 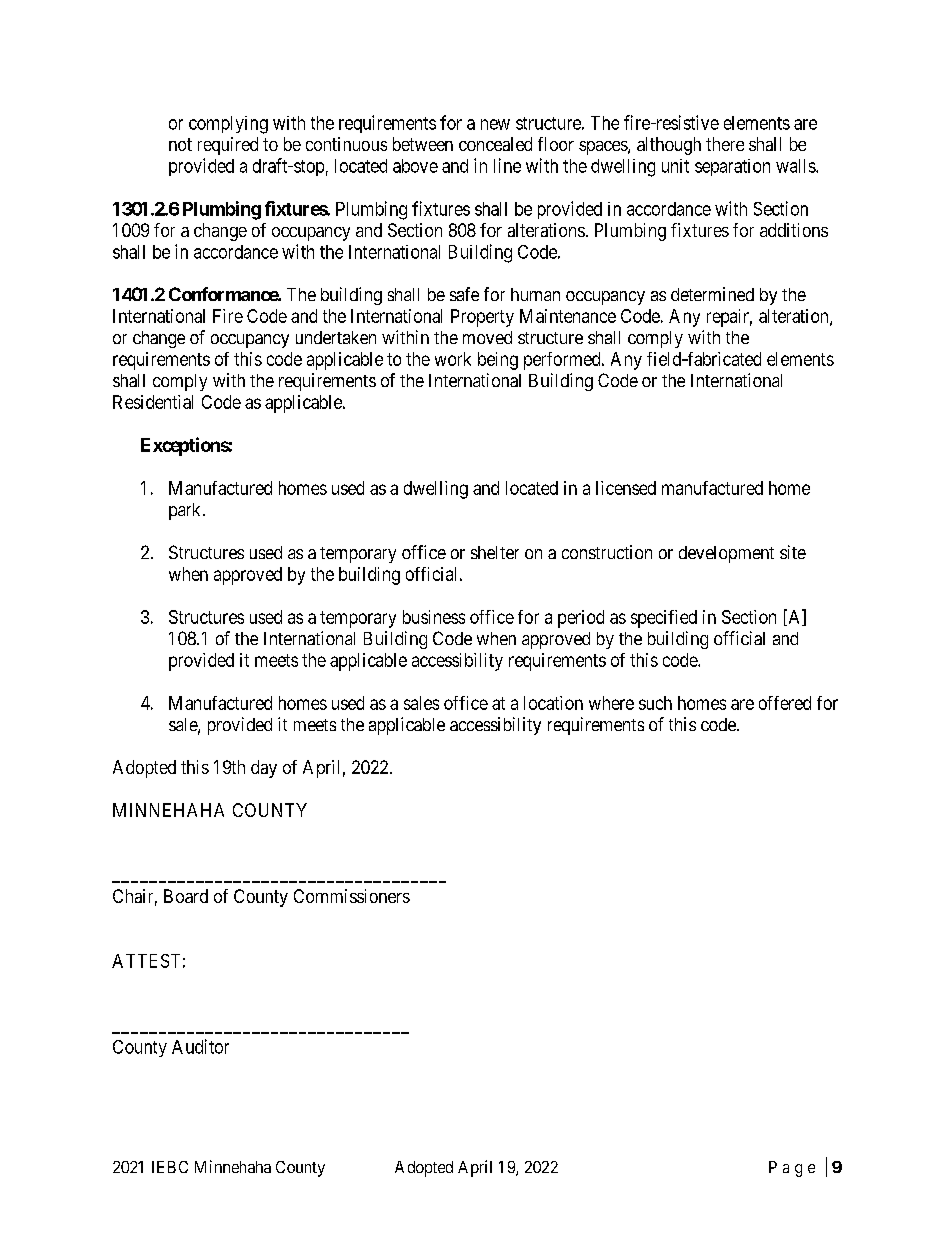 What do you see at coordinates (264, 769) in the screenshot?
I see `day` at bounding box center [264, 769].
